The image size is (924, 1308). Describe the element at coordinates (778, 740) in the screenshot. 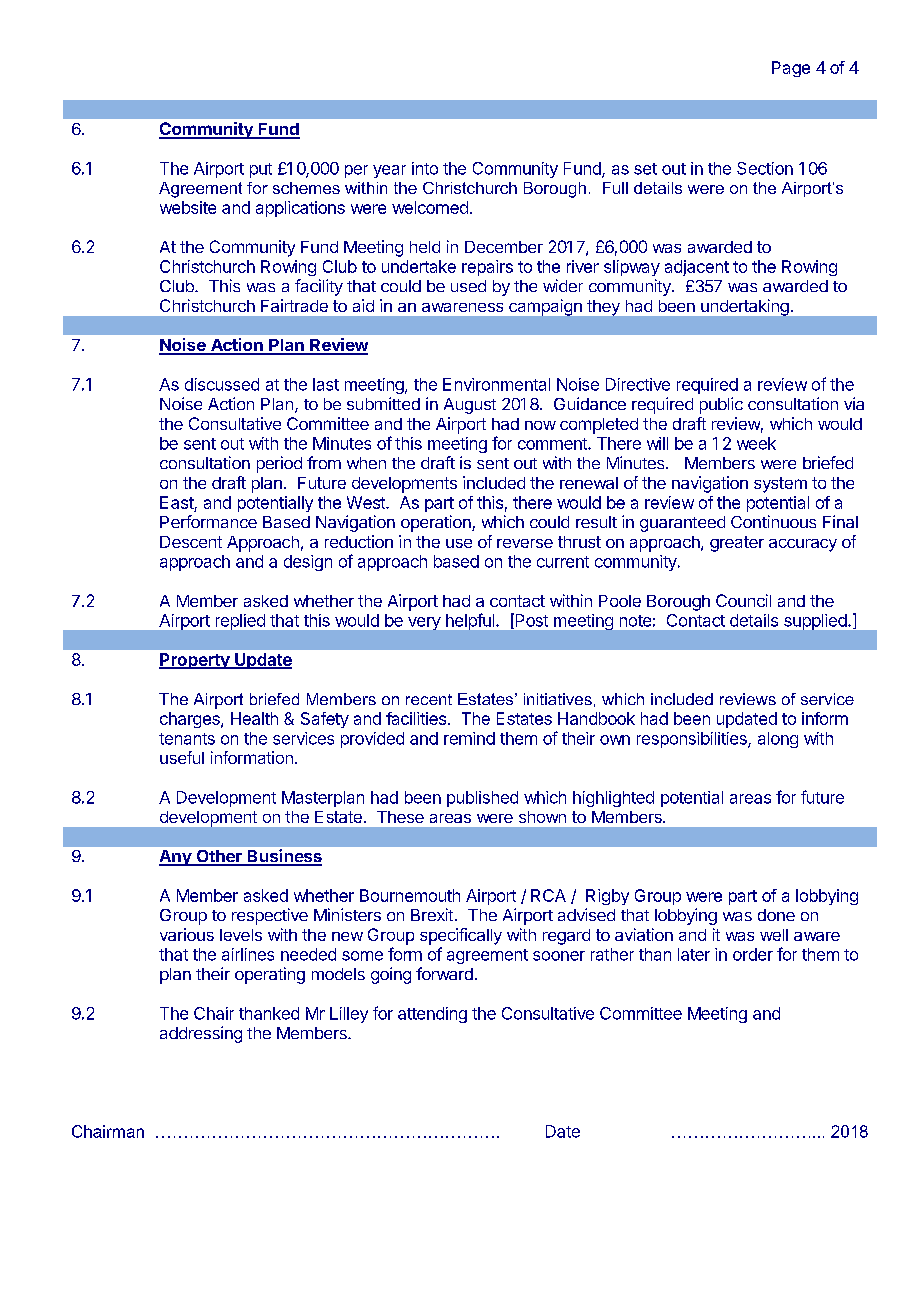

I see `along` at that location.
